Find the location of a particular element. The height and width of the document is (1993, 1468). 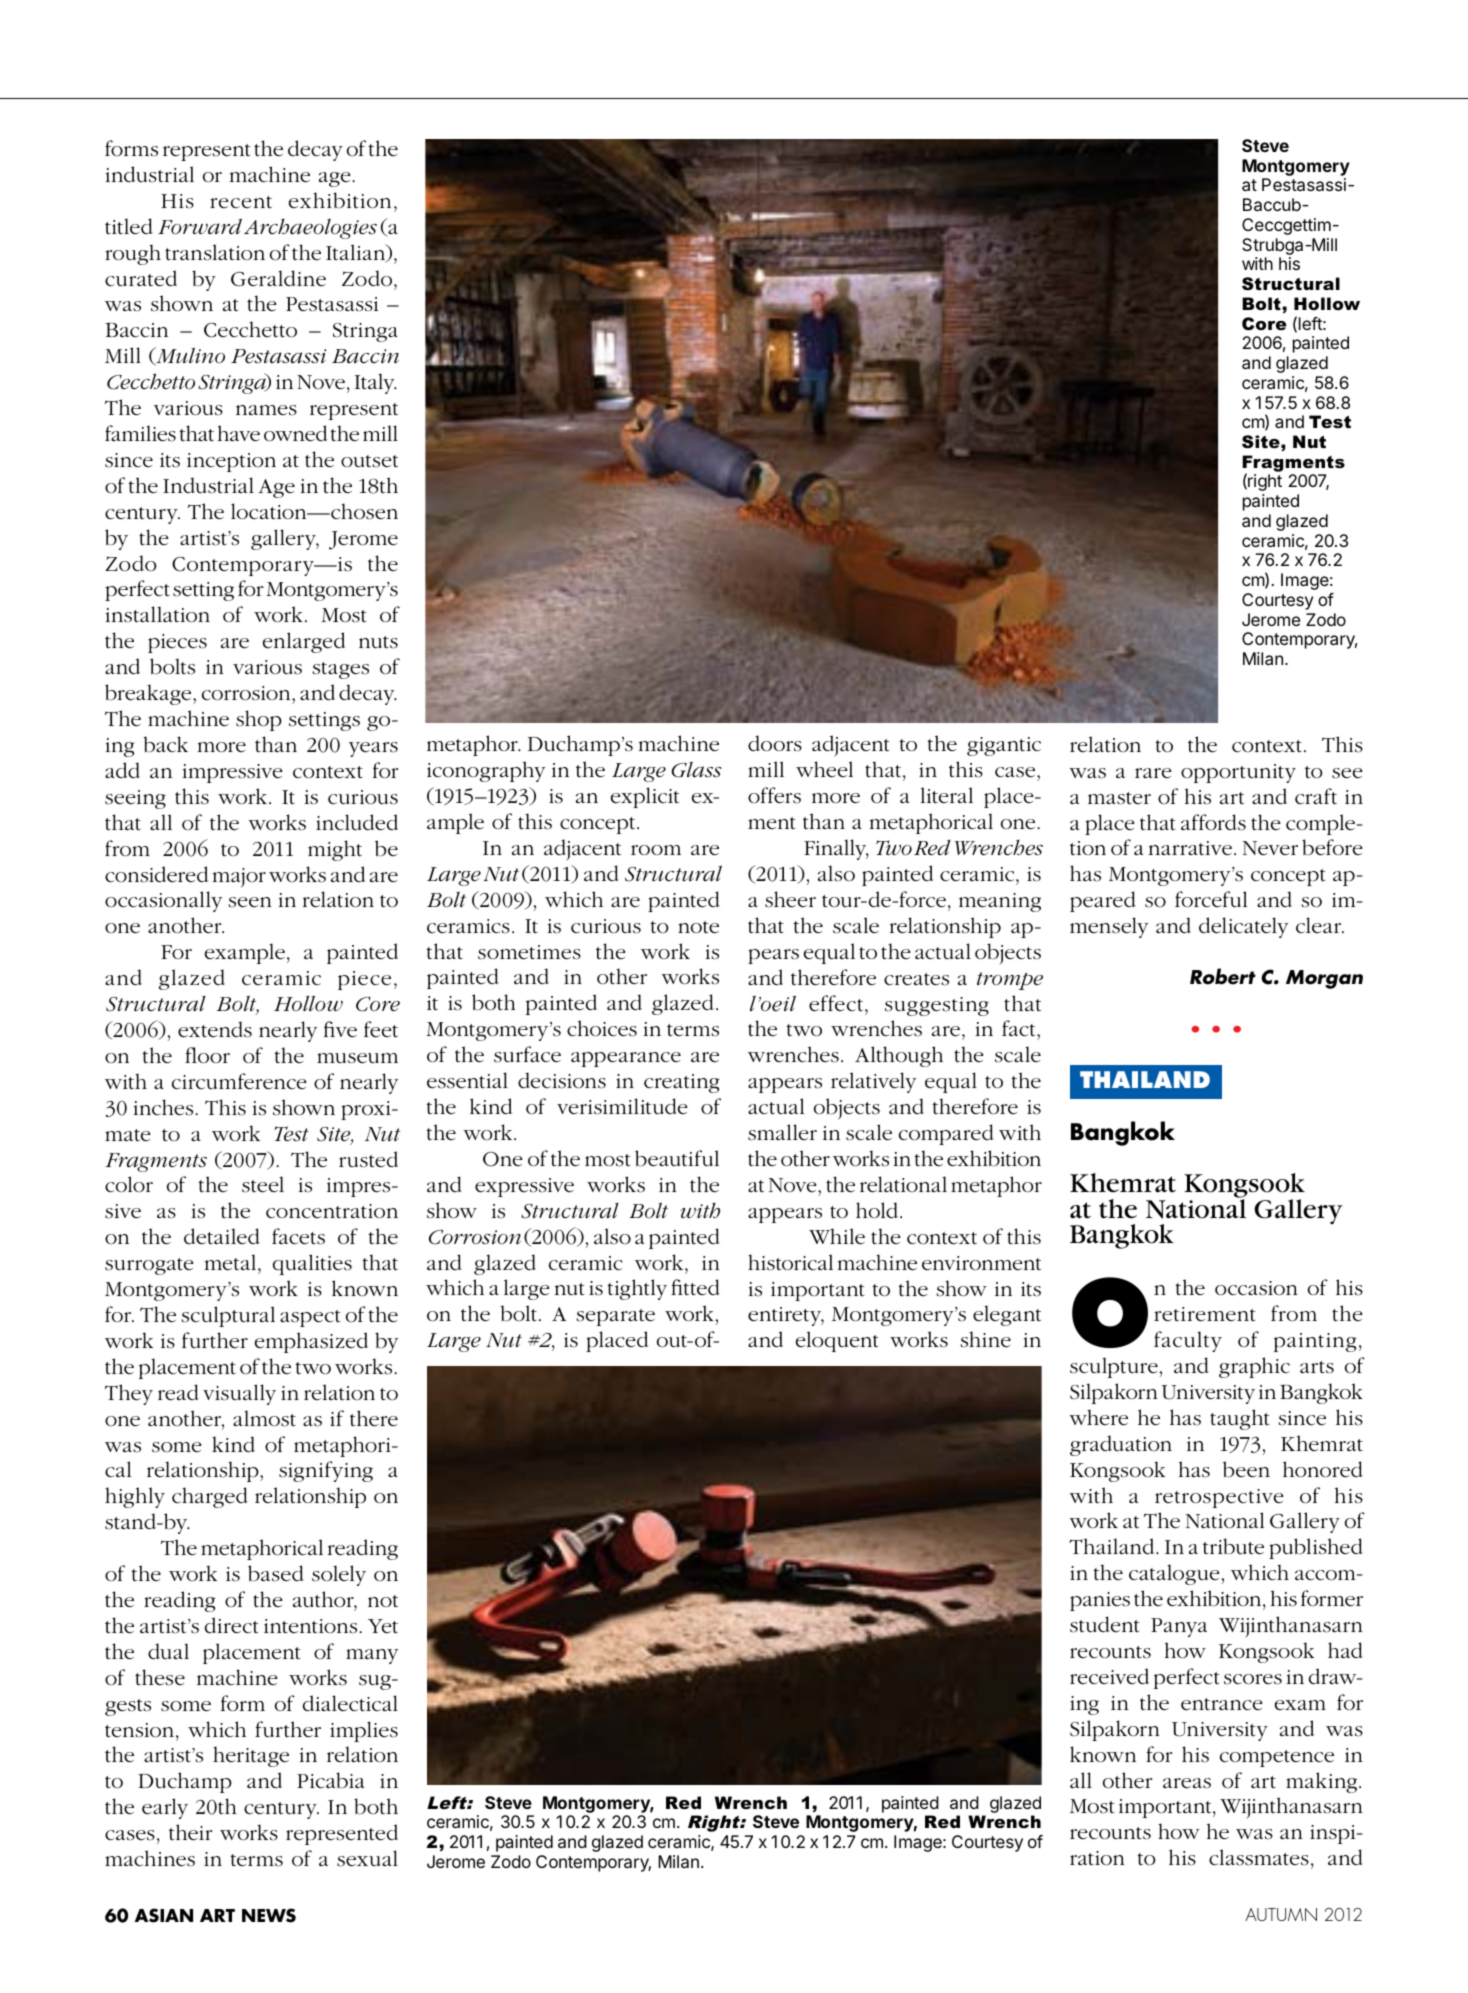

gigantic is located at coordinates (1004, 746).
